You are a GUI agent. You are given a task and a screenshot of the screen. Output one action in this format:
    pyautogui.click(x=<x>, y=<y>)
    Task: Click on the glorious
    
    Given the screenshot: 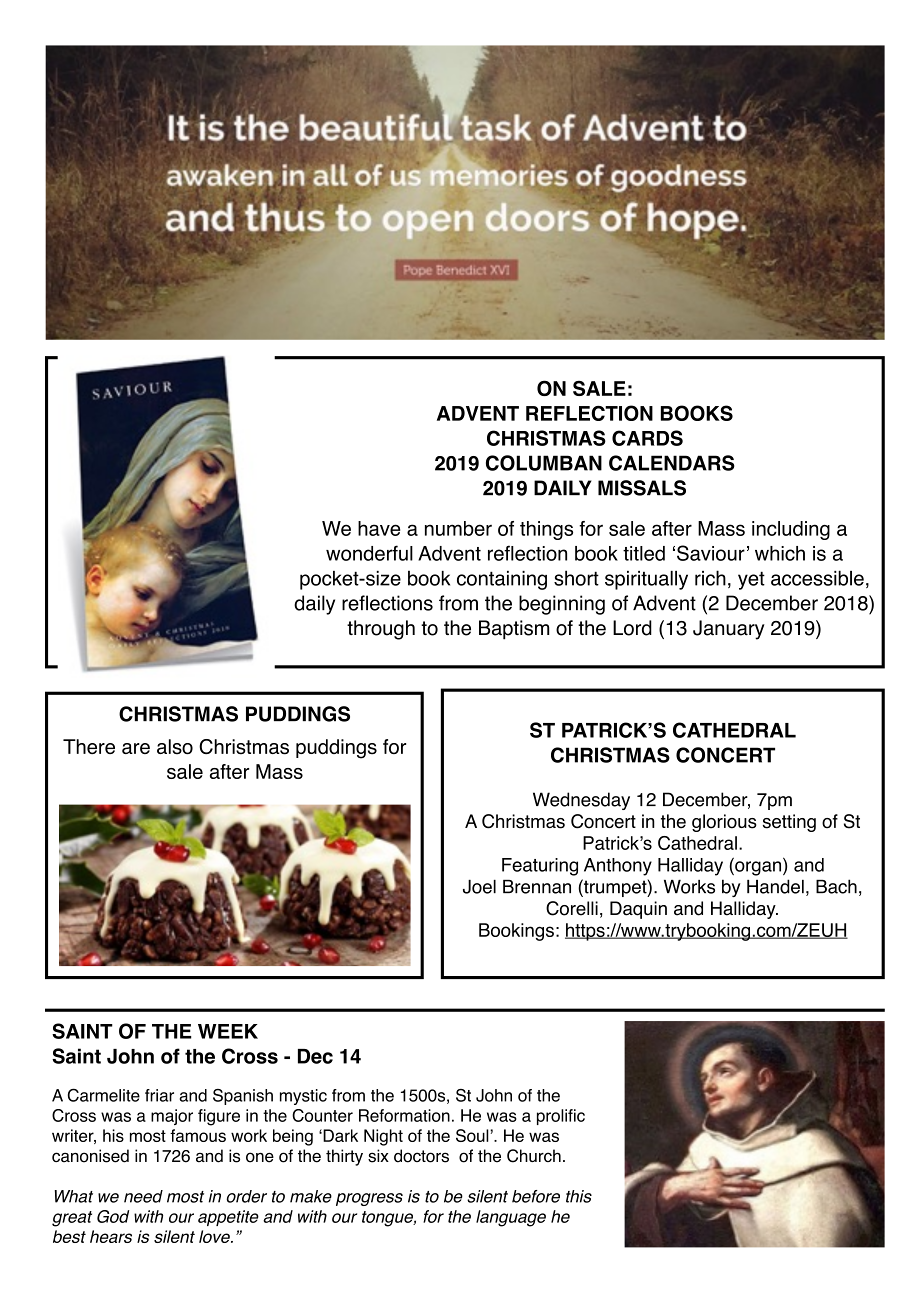 What is the action you would take?
    pyautogui.click(x=724, y=823)
